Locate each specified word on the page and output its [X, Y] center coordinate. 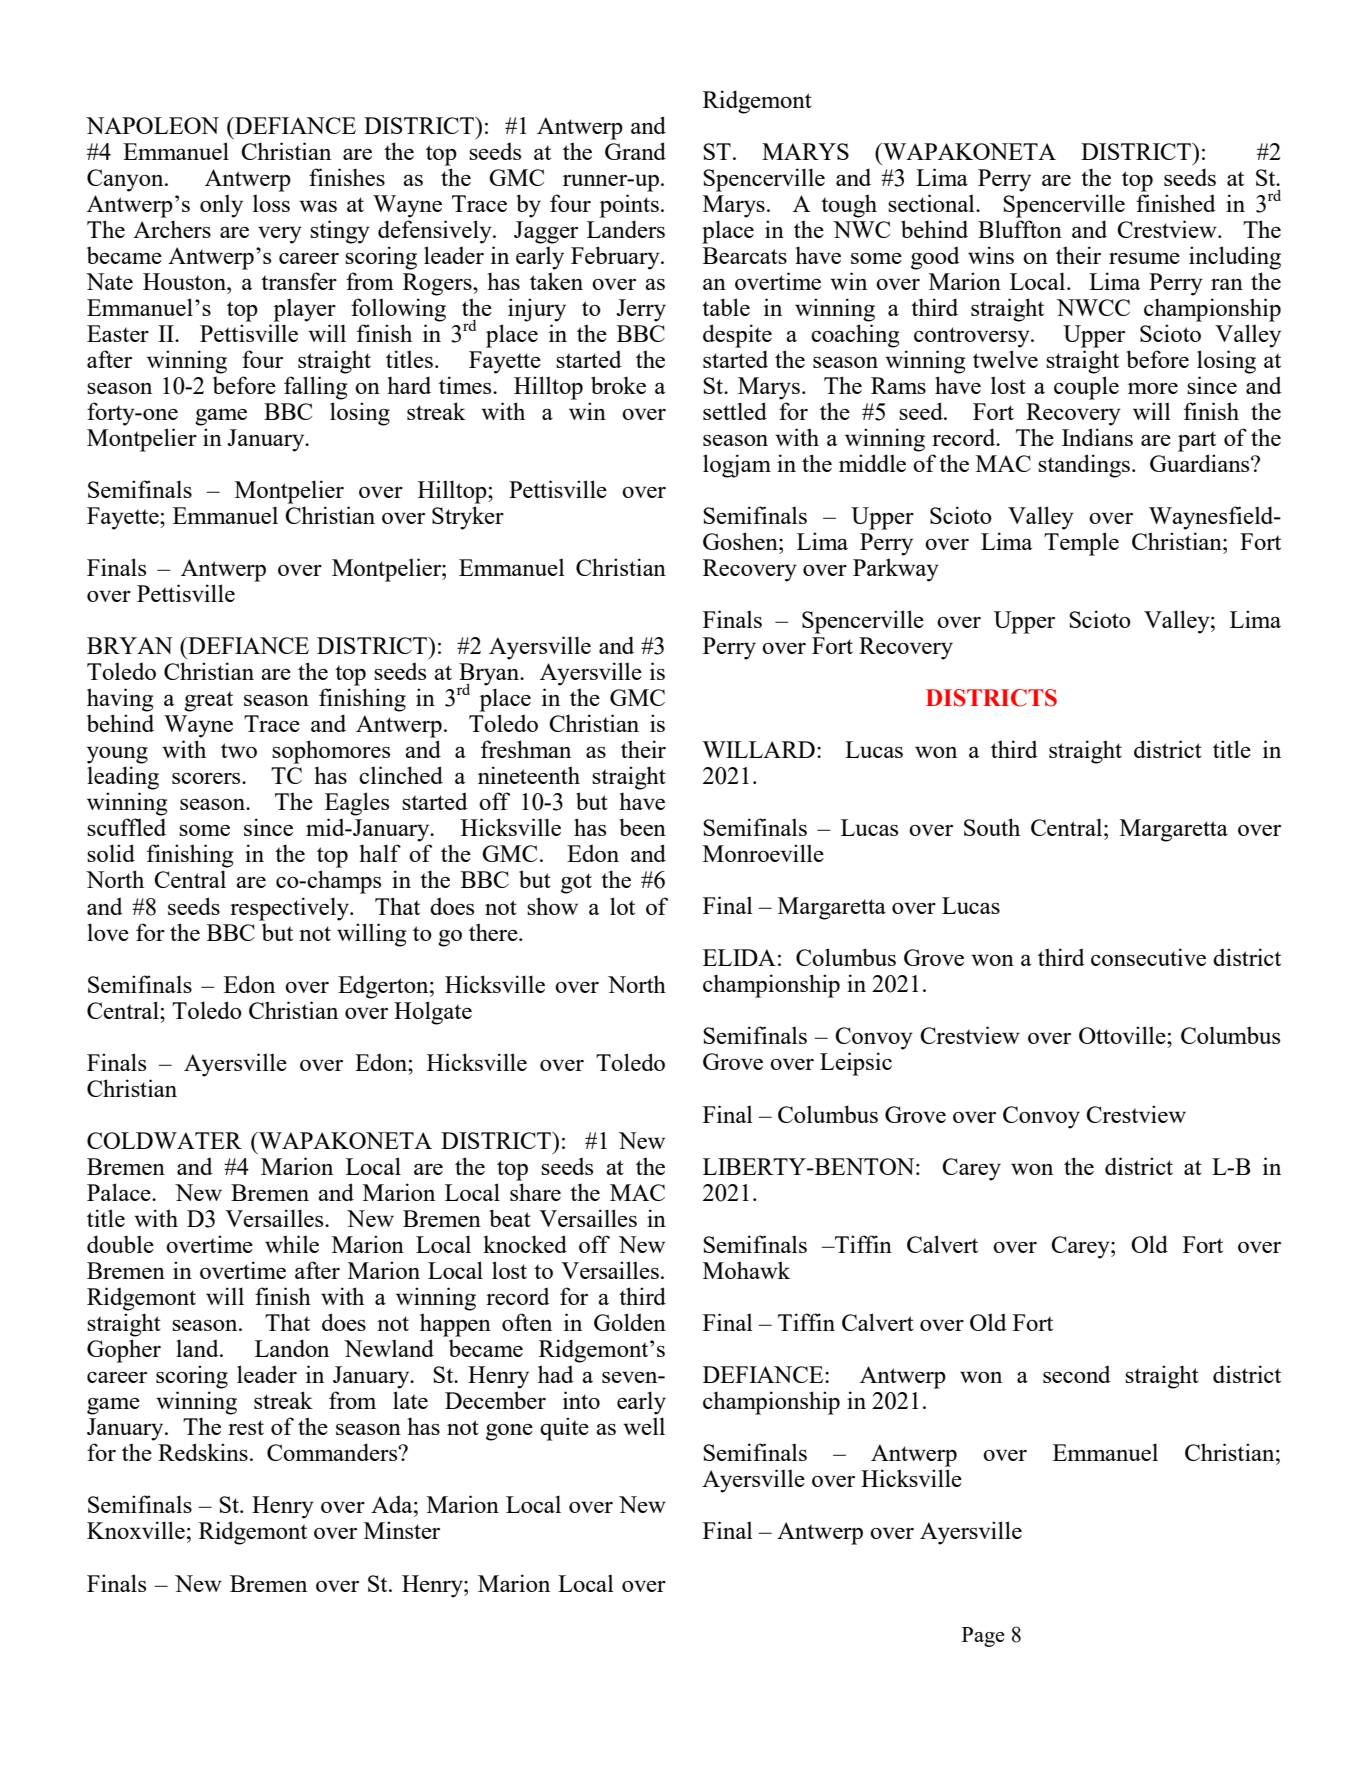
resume [1144, 258]
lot [622, 906]
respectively [291, 909]
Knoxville [136, 1530]
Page [983, 1637]
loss [271, 203]
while [292, 1244]
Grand [635, 151]
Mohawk [746, 1270]
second [1077, 1374]
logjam [737, 466]
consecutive [1148, 957]
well [644, 1426]
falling [315, 388]
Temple [1081, 544]
